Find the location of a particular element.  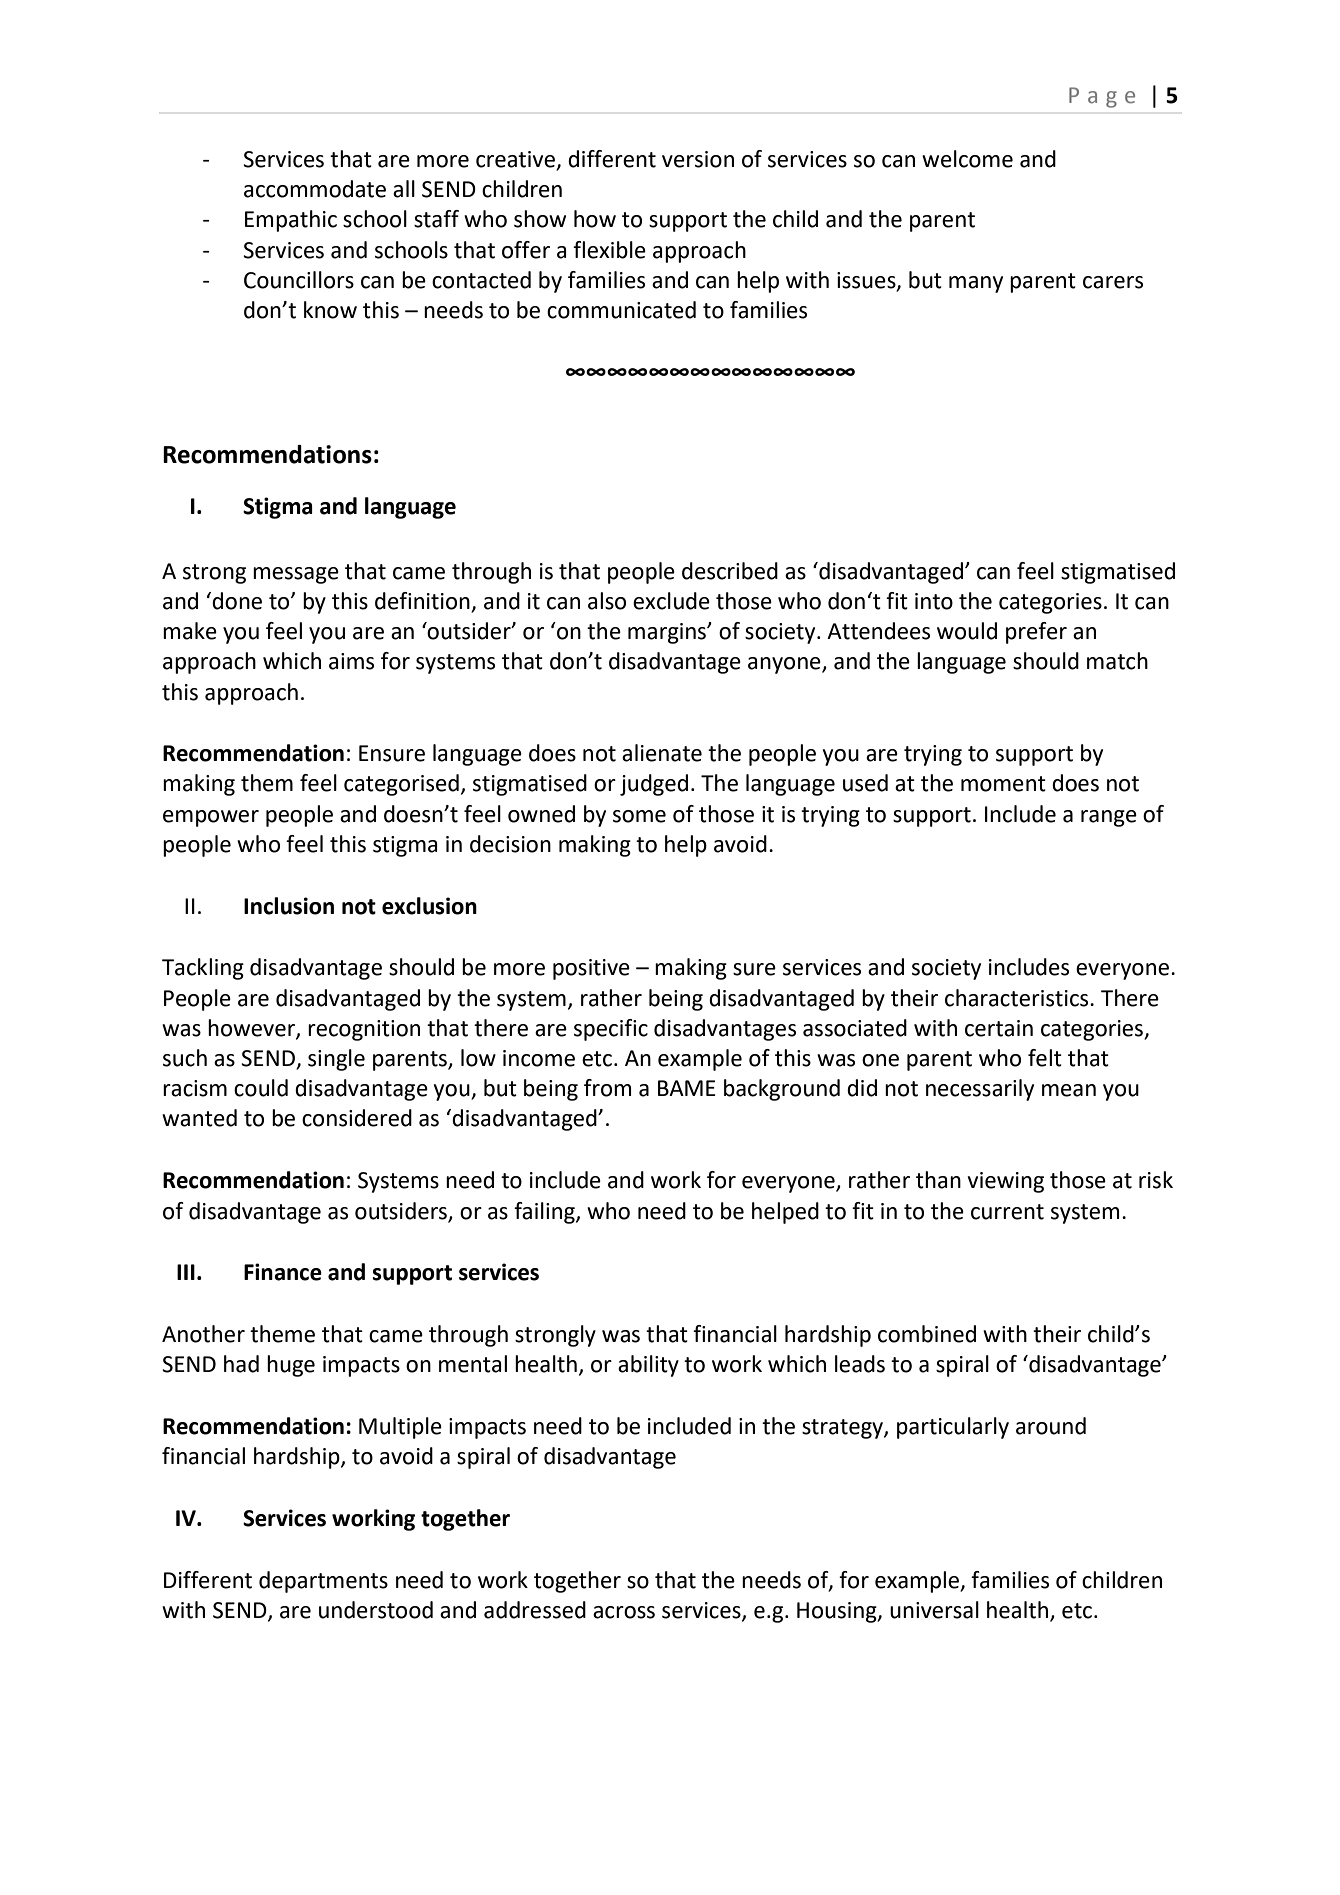

could is located at coordinates (261, 1088).
